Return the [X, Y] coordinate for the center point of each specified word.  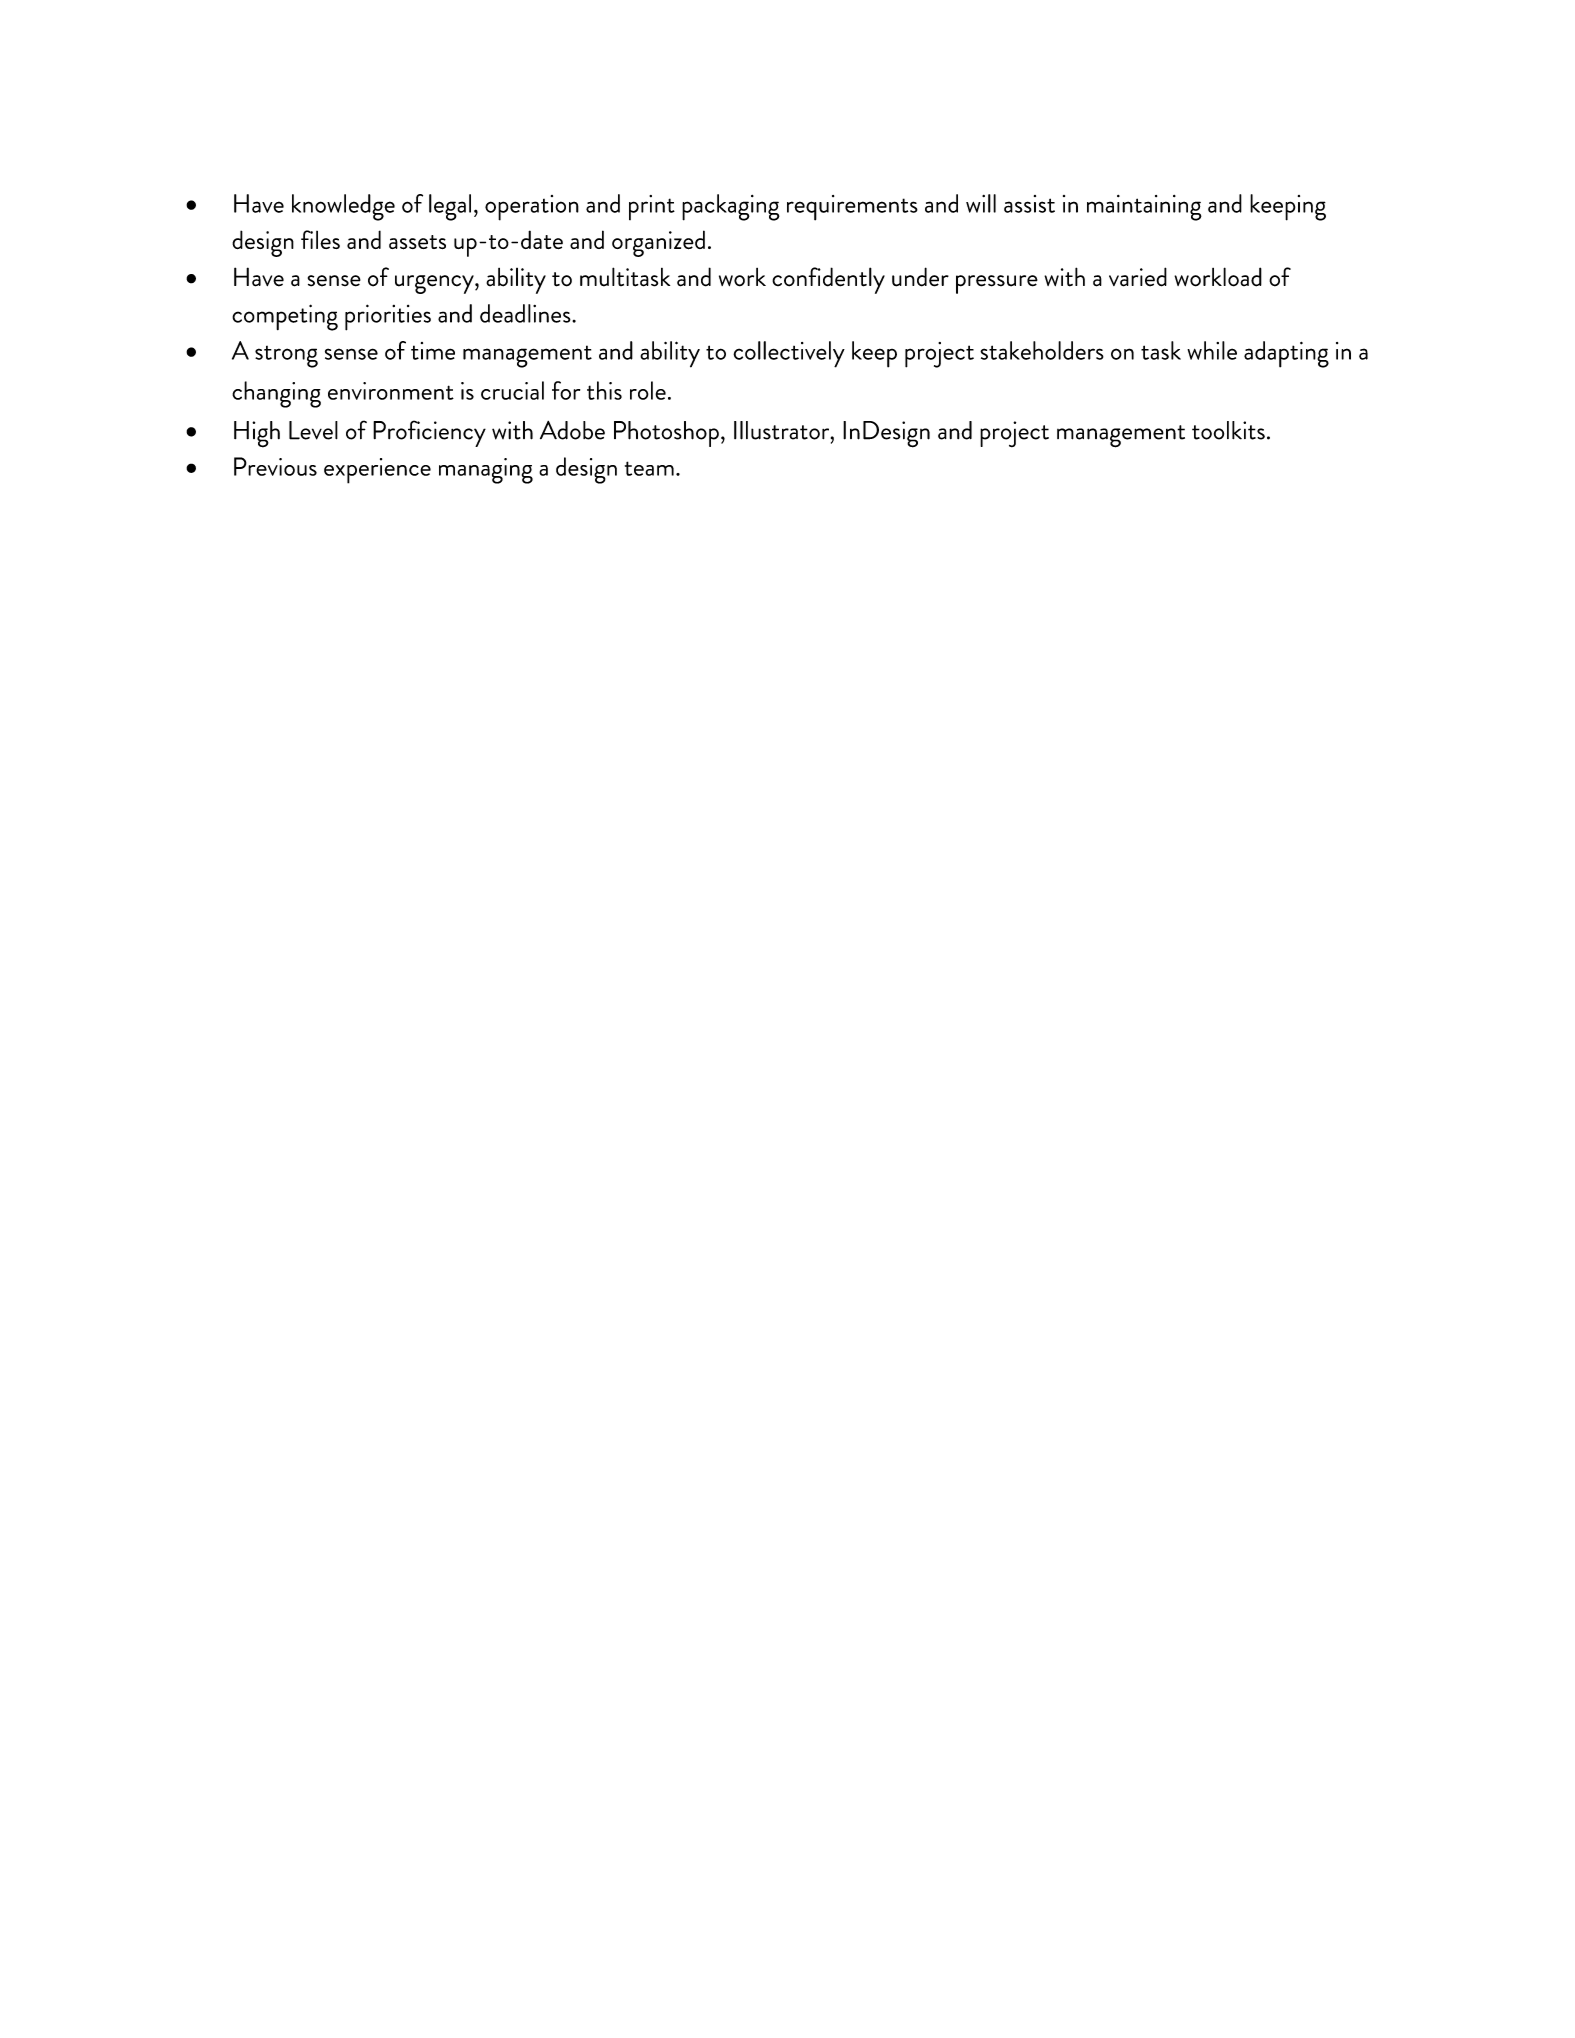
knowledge [343, 207]
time [433, 351]
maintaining [1144, 208]
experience [377, 471]
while [1212, 350]
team [649, 468]
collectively [789, 354]
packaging [731, 207]
